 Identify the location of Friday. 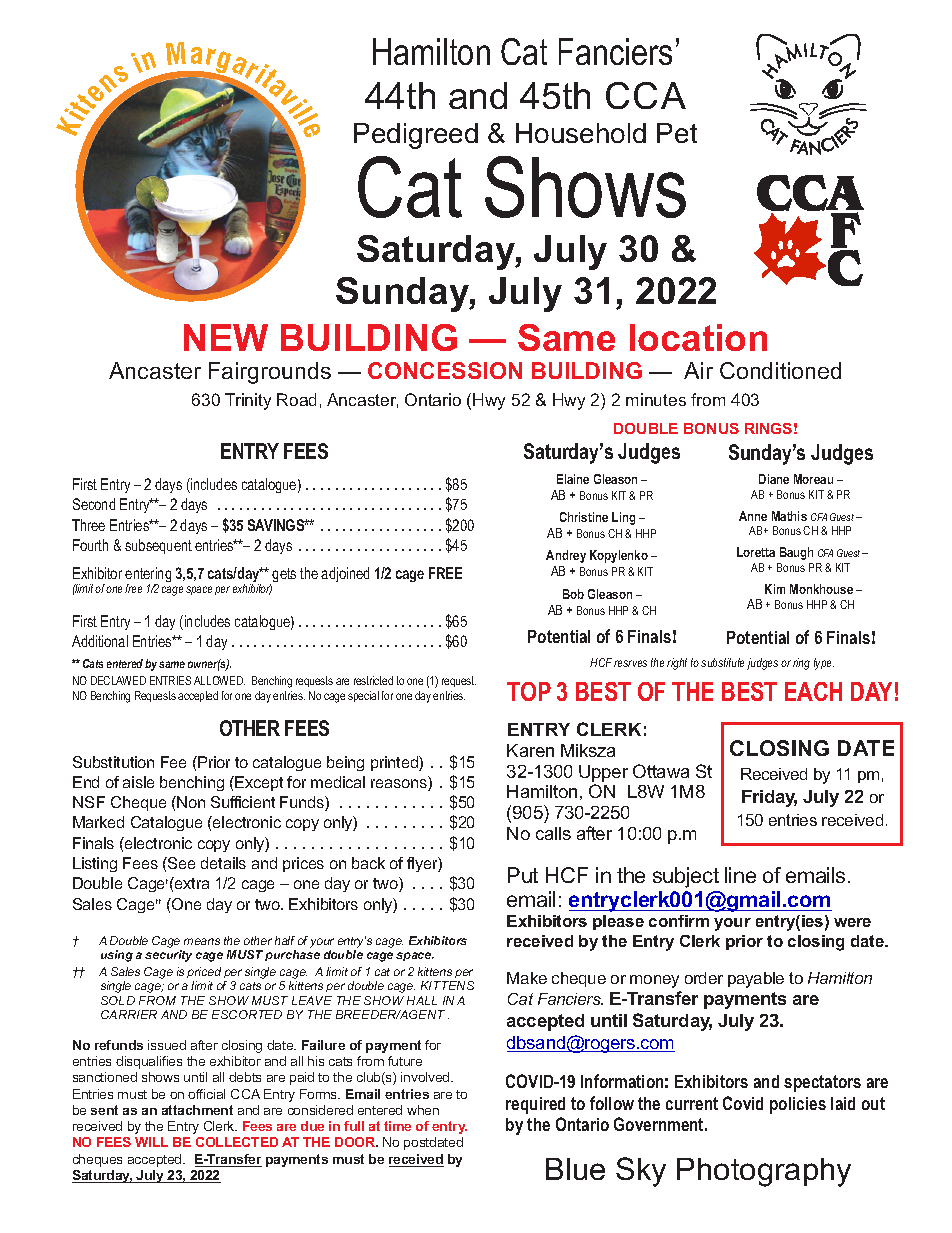
(769, 798).
